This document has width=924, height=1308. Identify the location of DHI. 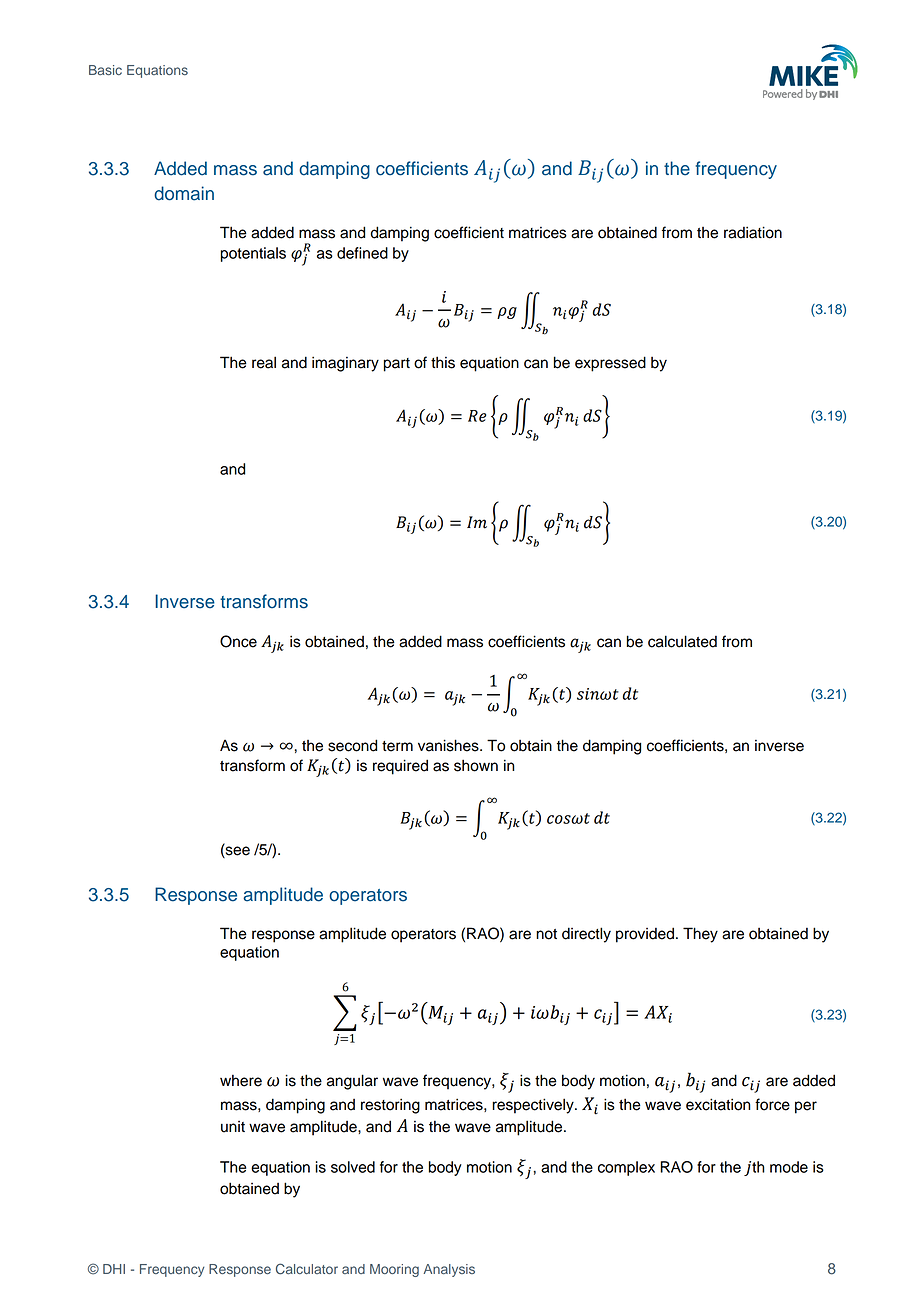
(114, 1269).
